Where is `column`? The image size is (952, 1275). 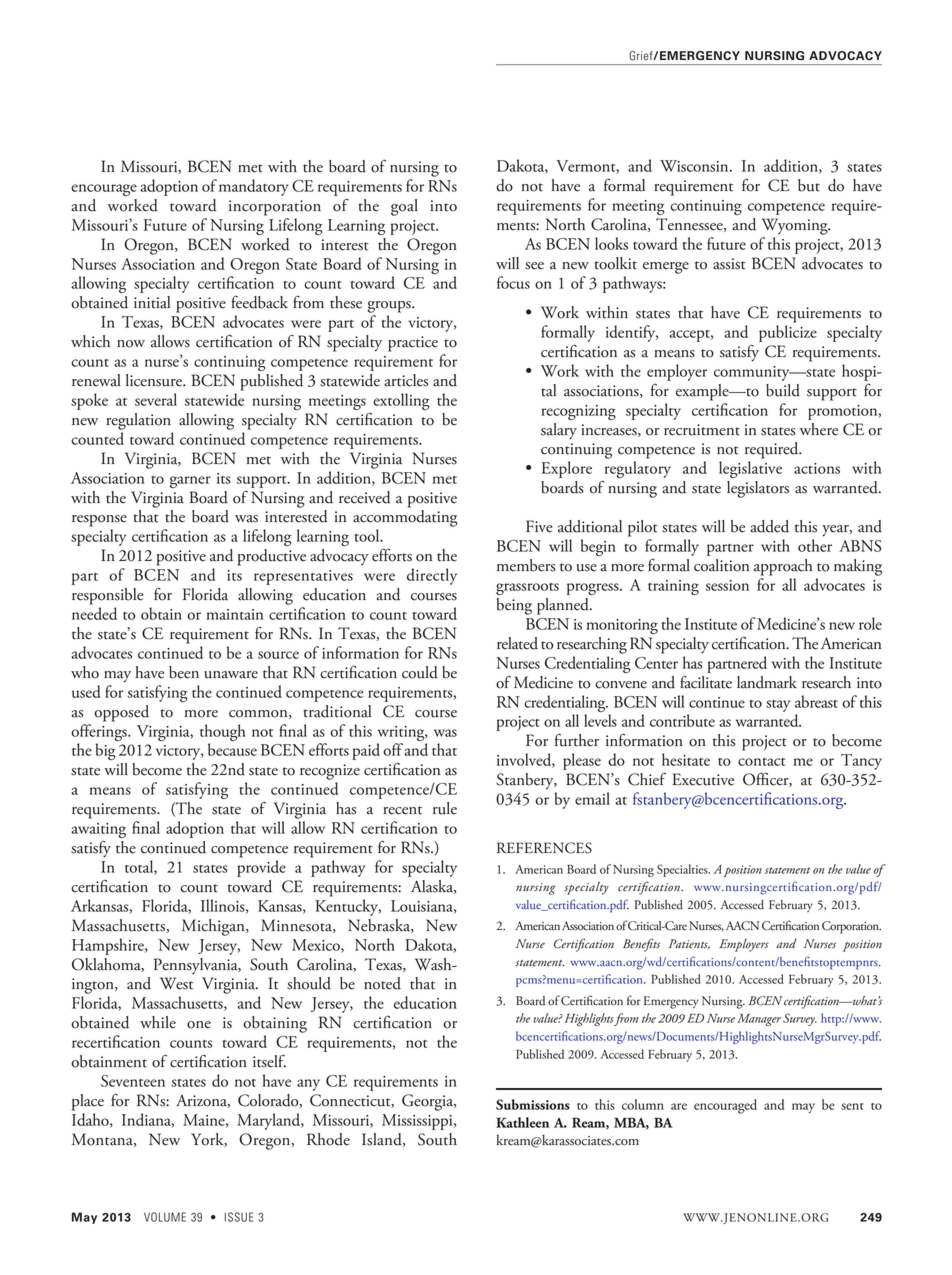 column is located at coordinates (643, 1104).
